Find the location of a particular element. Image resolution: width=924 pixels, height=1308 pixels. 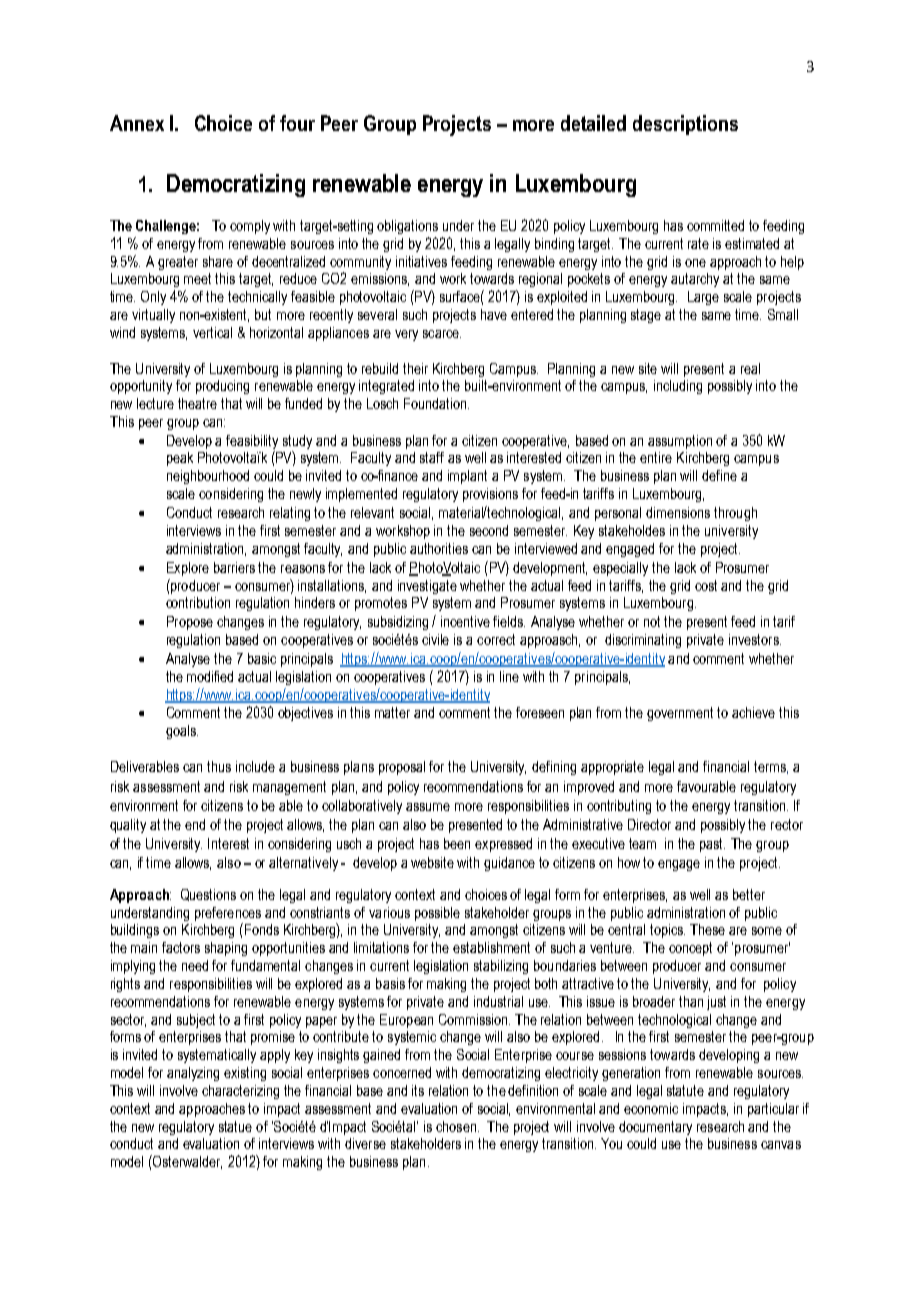

investors is located at coordinates (755, 639).
